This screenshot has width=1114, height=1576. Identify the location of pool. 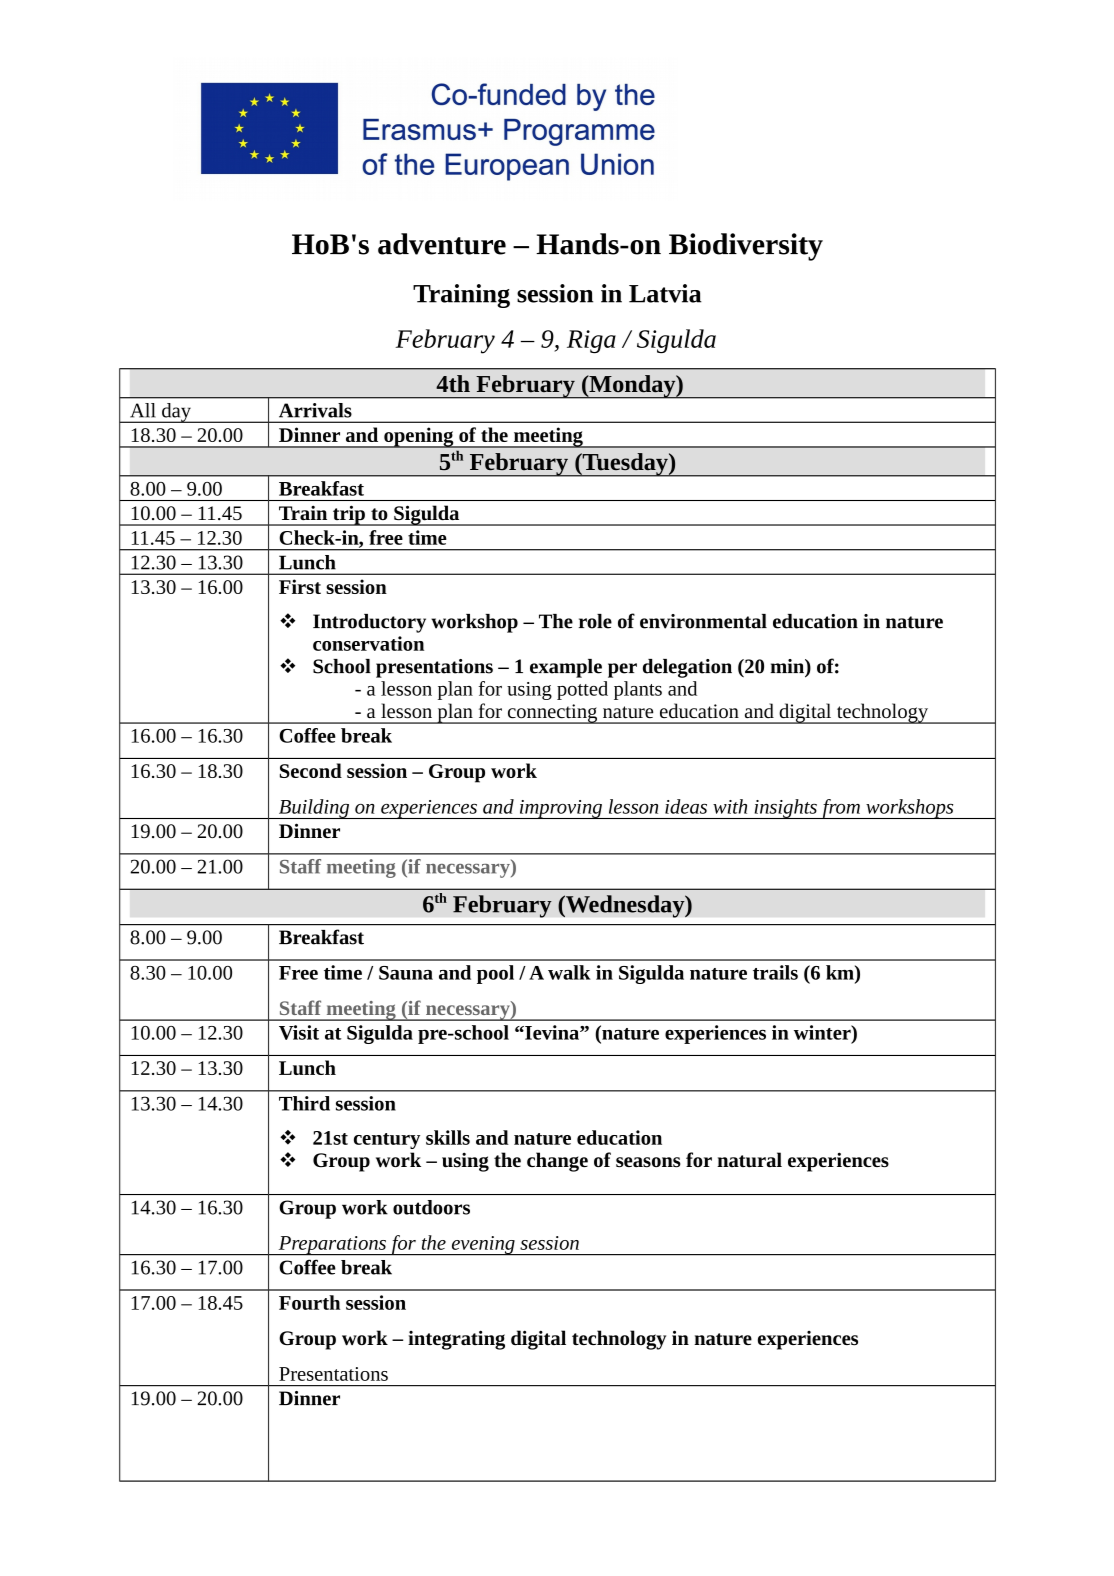
(495, 974).
